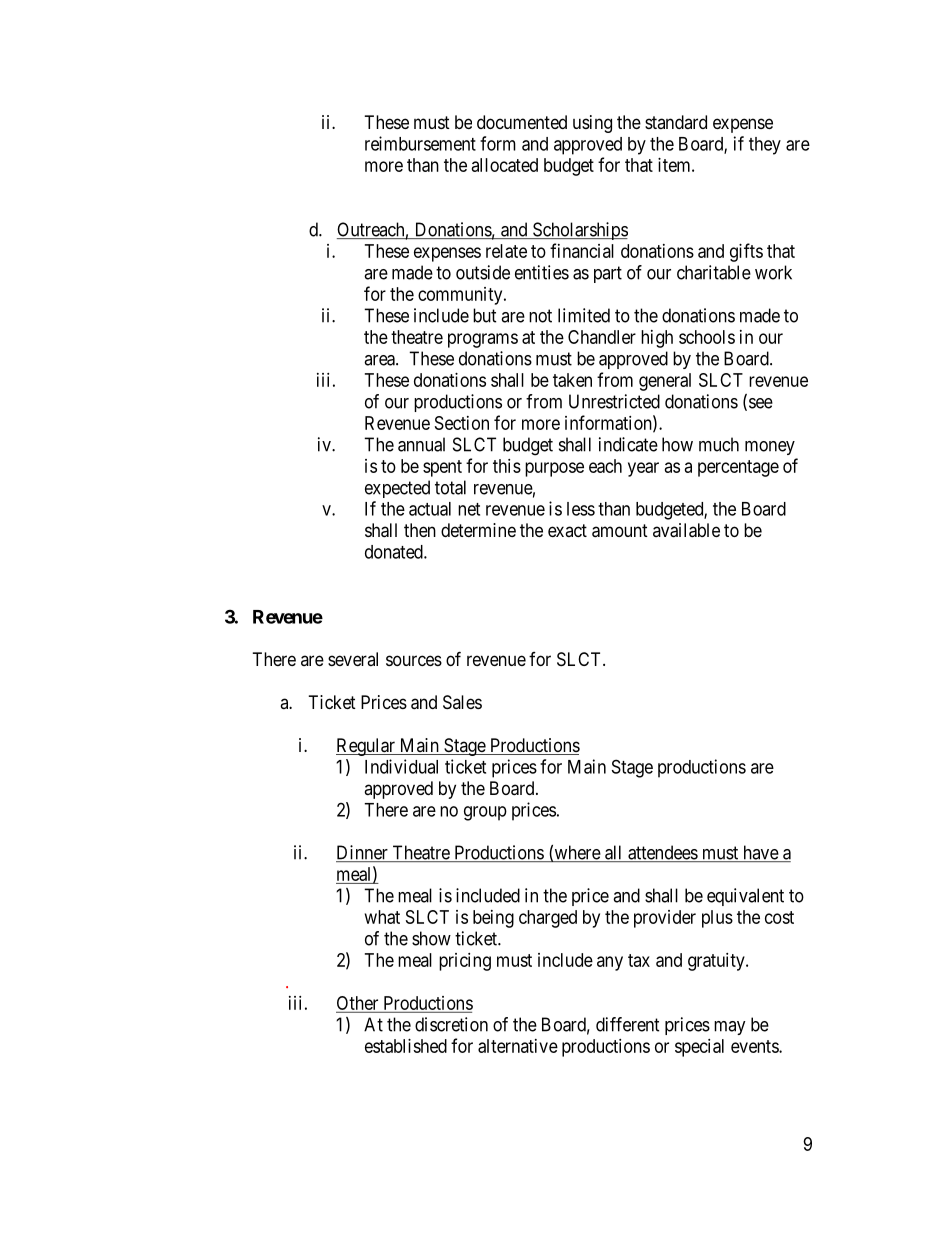 This screenshot has height=1233, width=952. Describe the element at coordinates (518, 1046) in the screenshot. I see `alternative` at that location.
